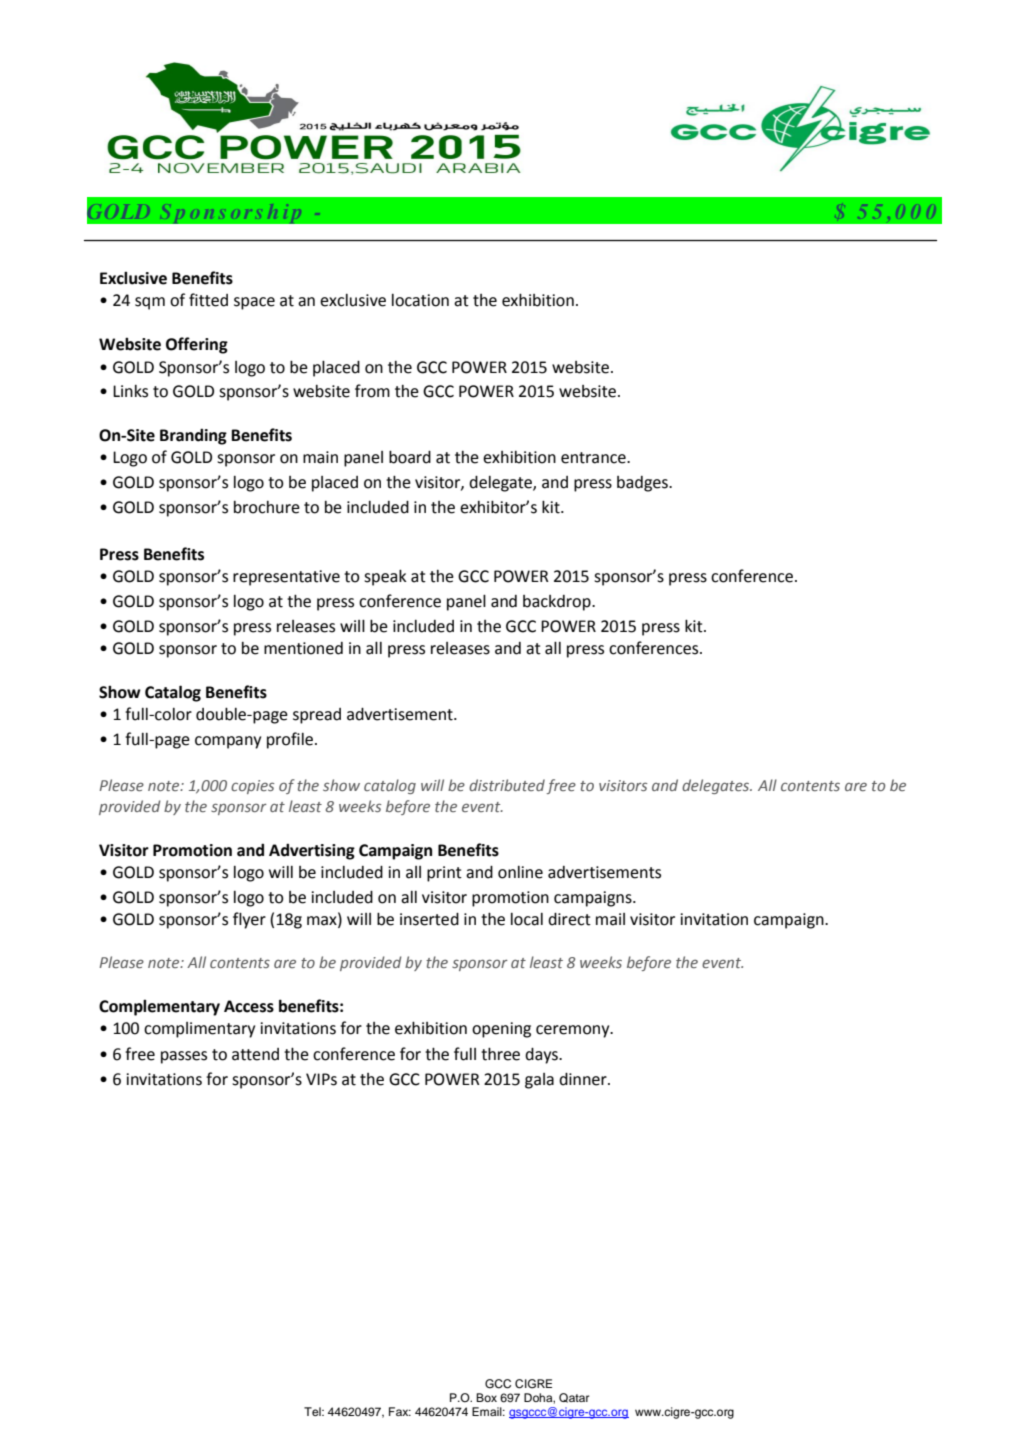  I want to click on location, so click(420, 300).
